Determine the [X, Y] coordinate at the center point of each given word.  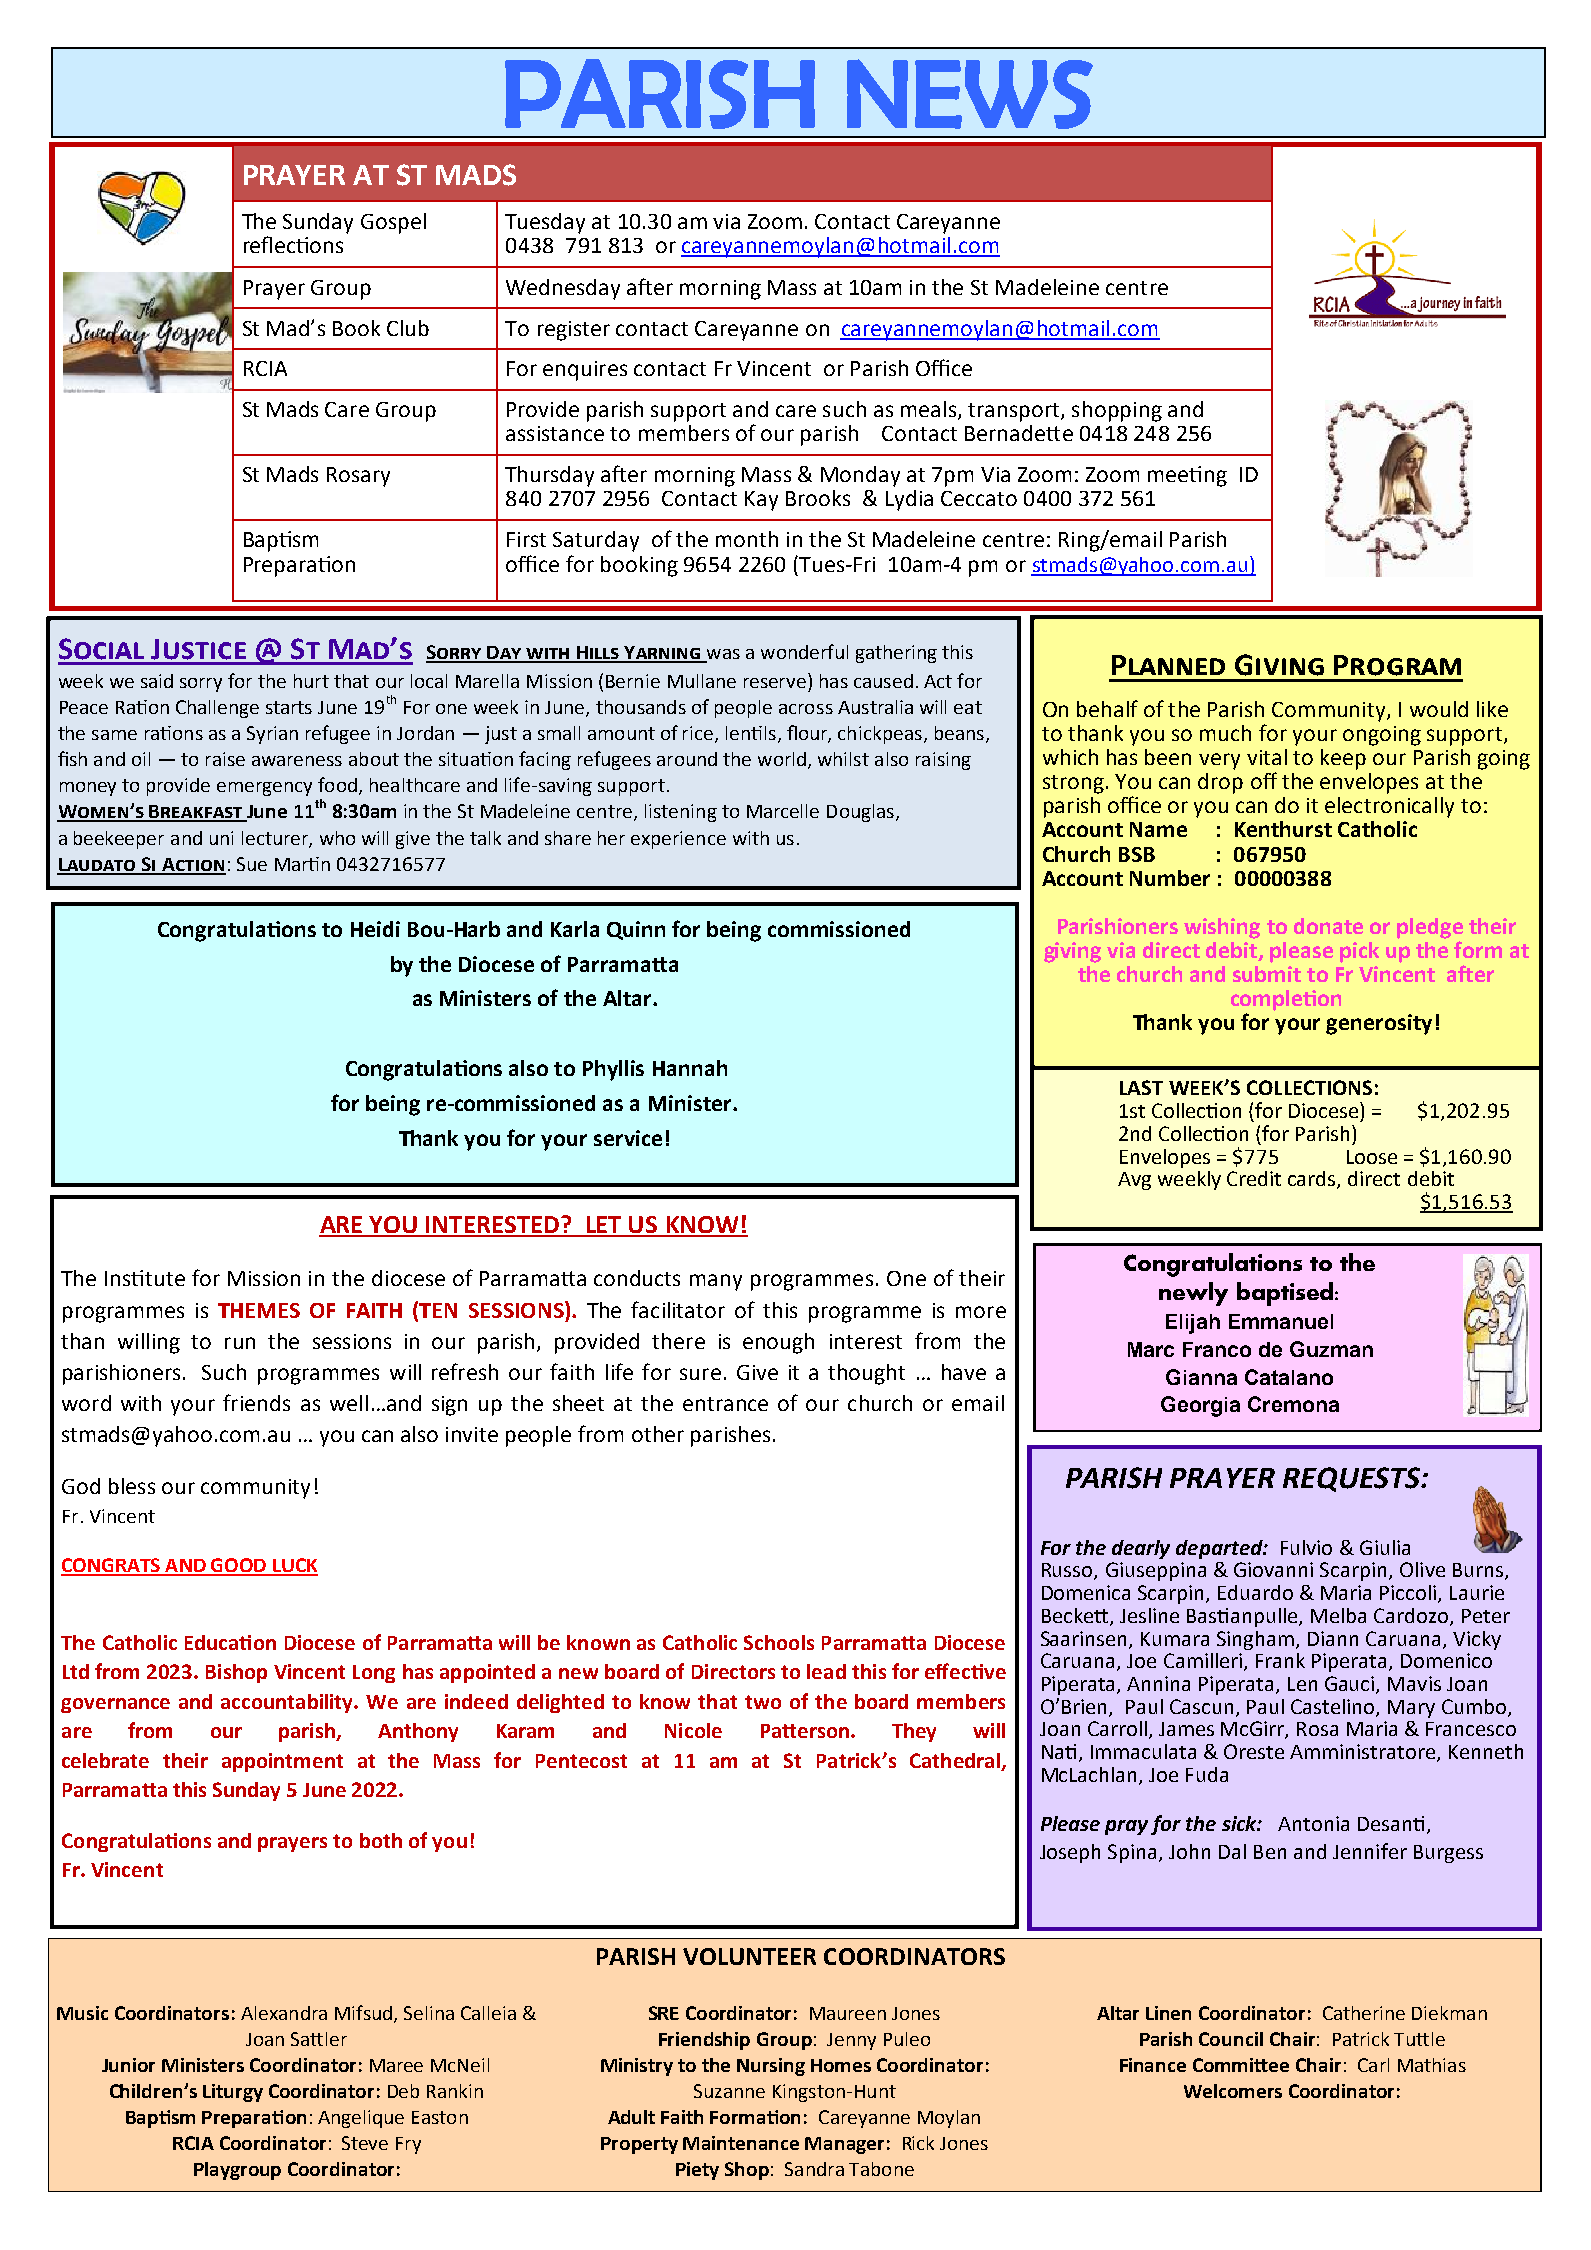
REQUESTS [1352, 1479]
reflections [293, 244]
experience [678, 840]
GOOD [239, 1566]
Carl [1373, 2065]
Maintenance [741, 2143]
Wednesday [563, 289]
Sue [252, 864]
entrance [725, 1404]
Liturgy [233, 2093]
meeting [1187, 476]
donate [1328, 926]
